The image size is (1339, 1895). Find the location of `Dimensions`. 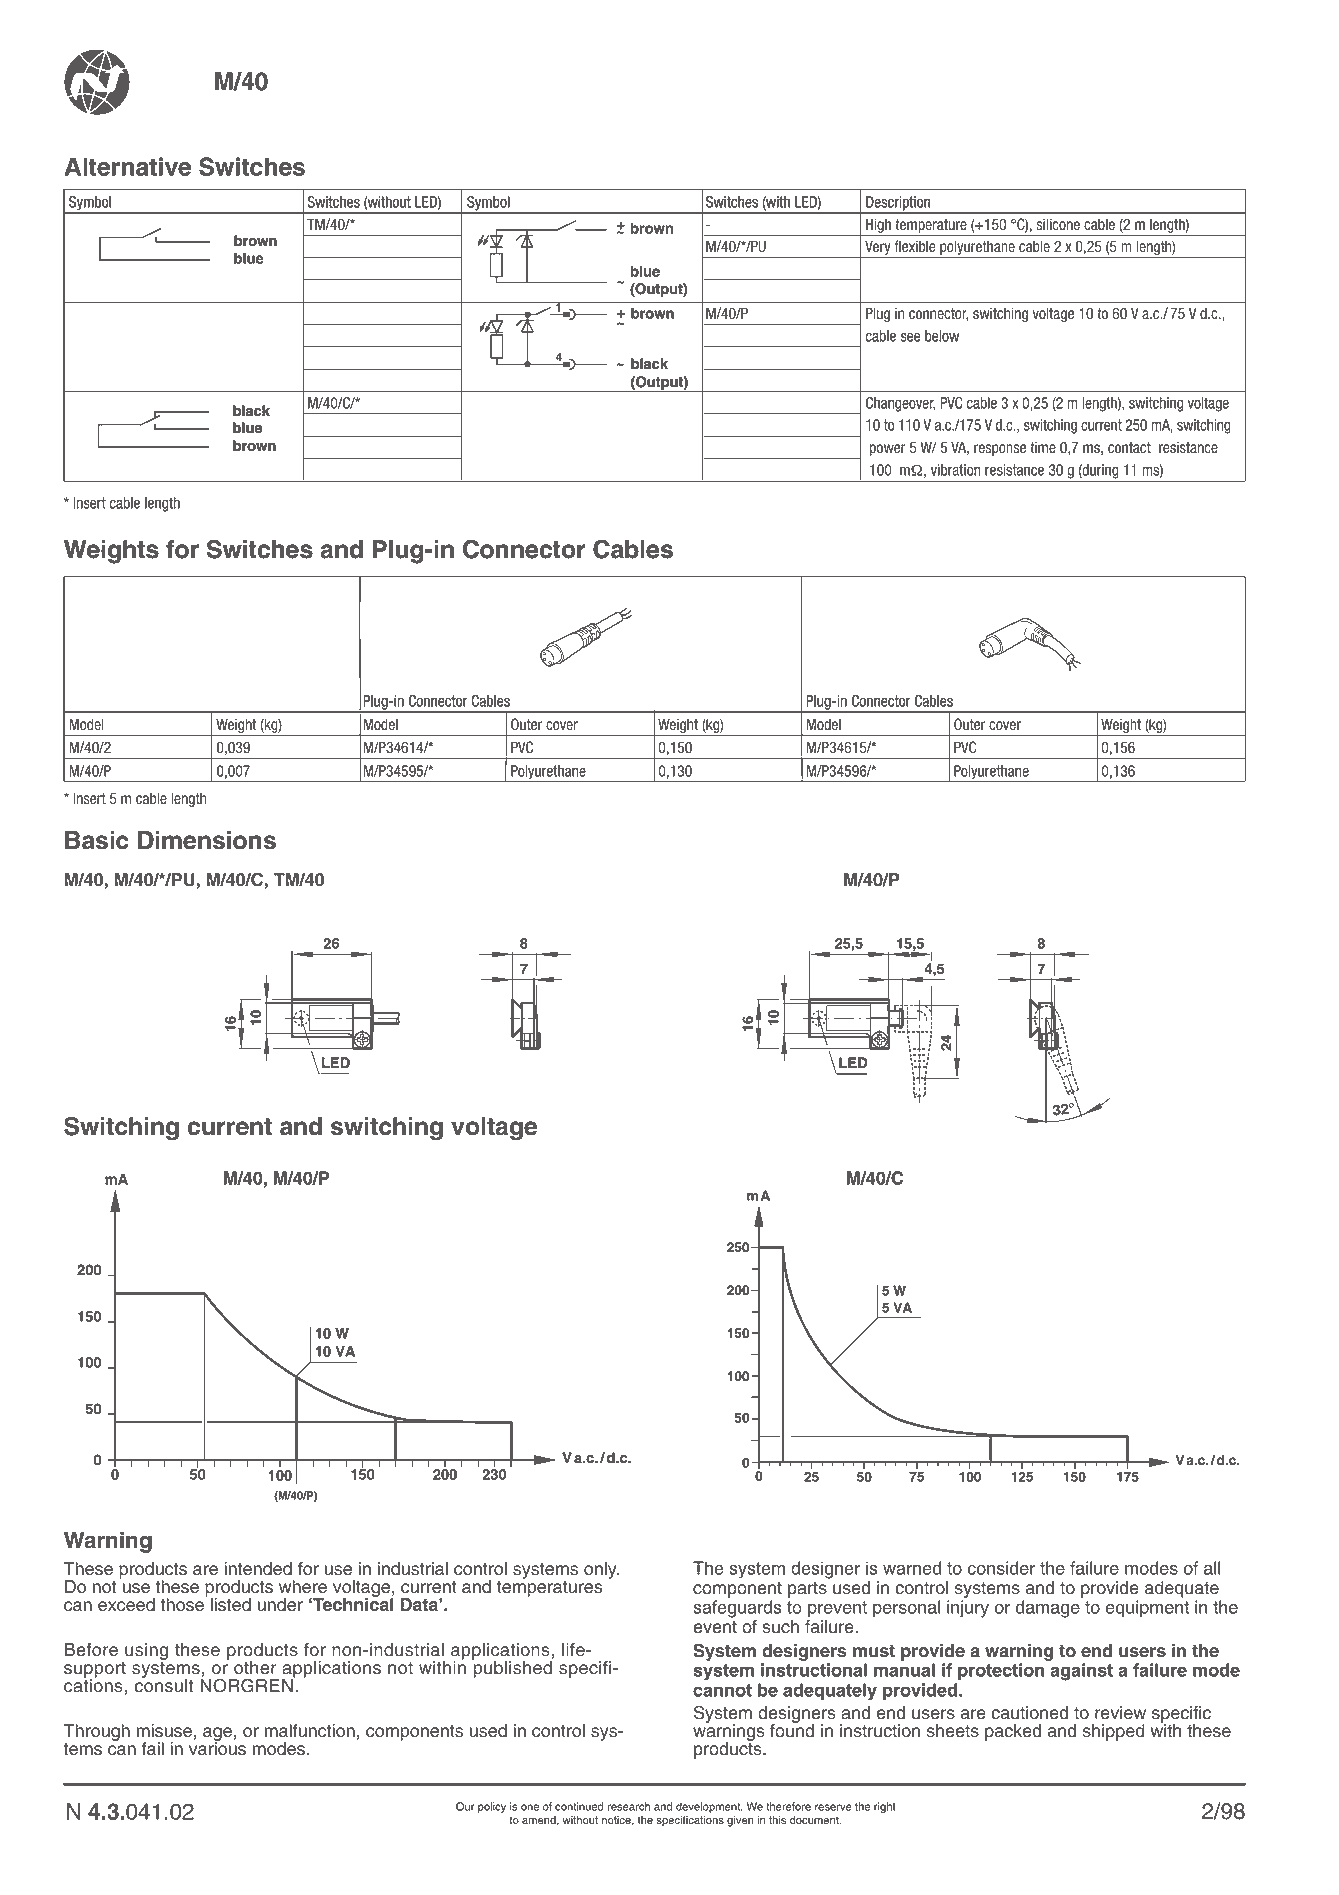

Dimensions is located at coordinates (207, 840).
